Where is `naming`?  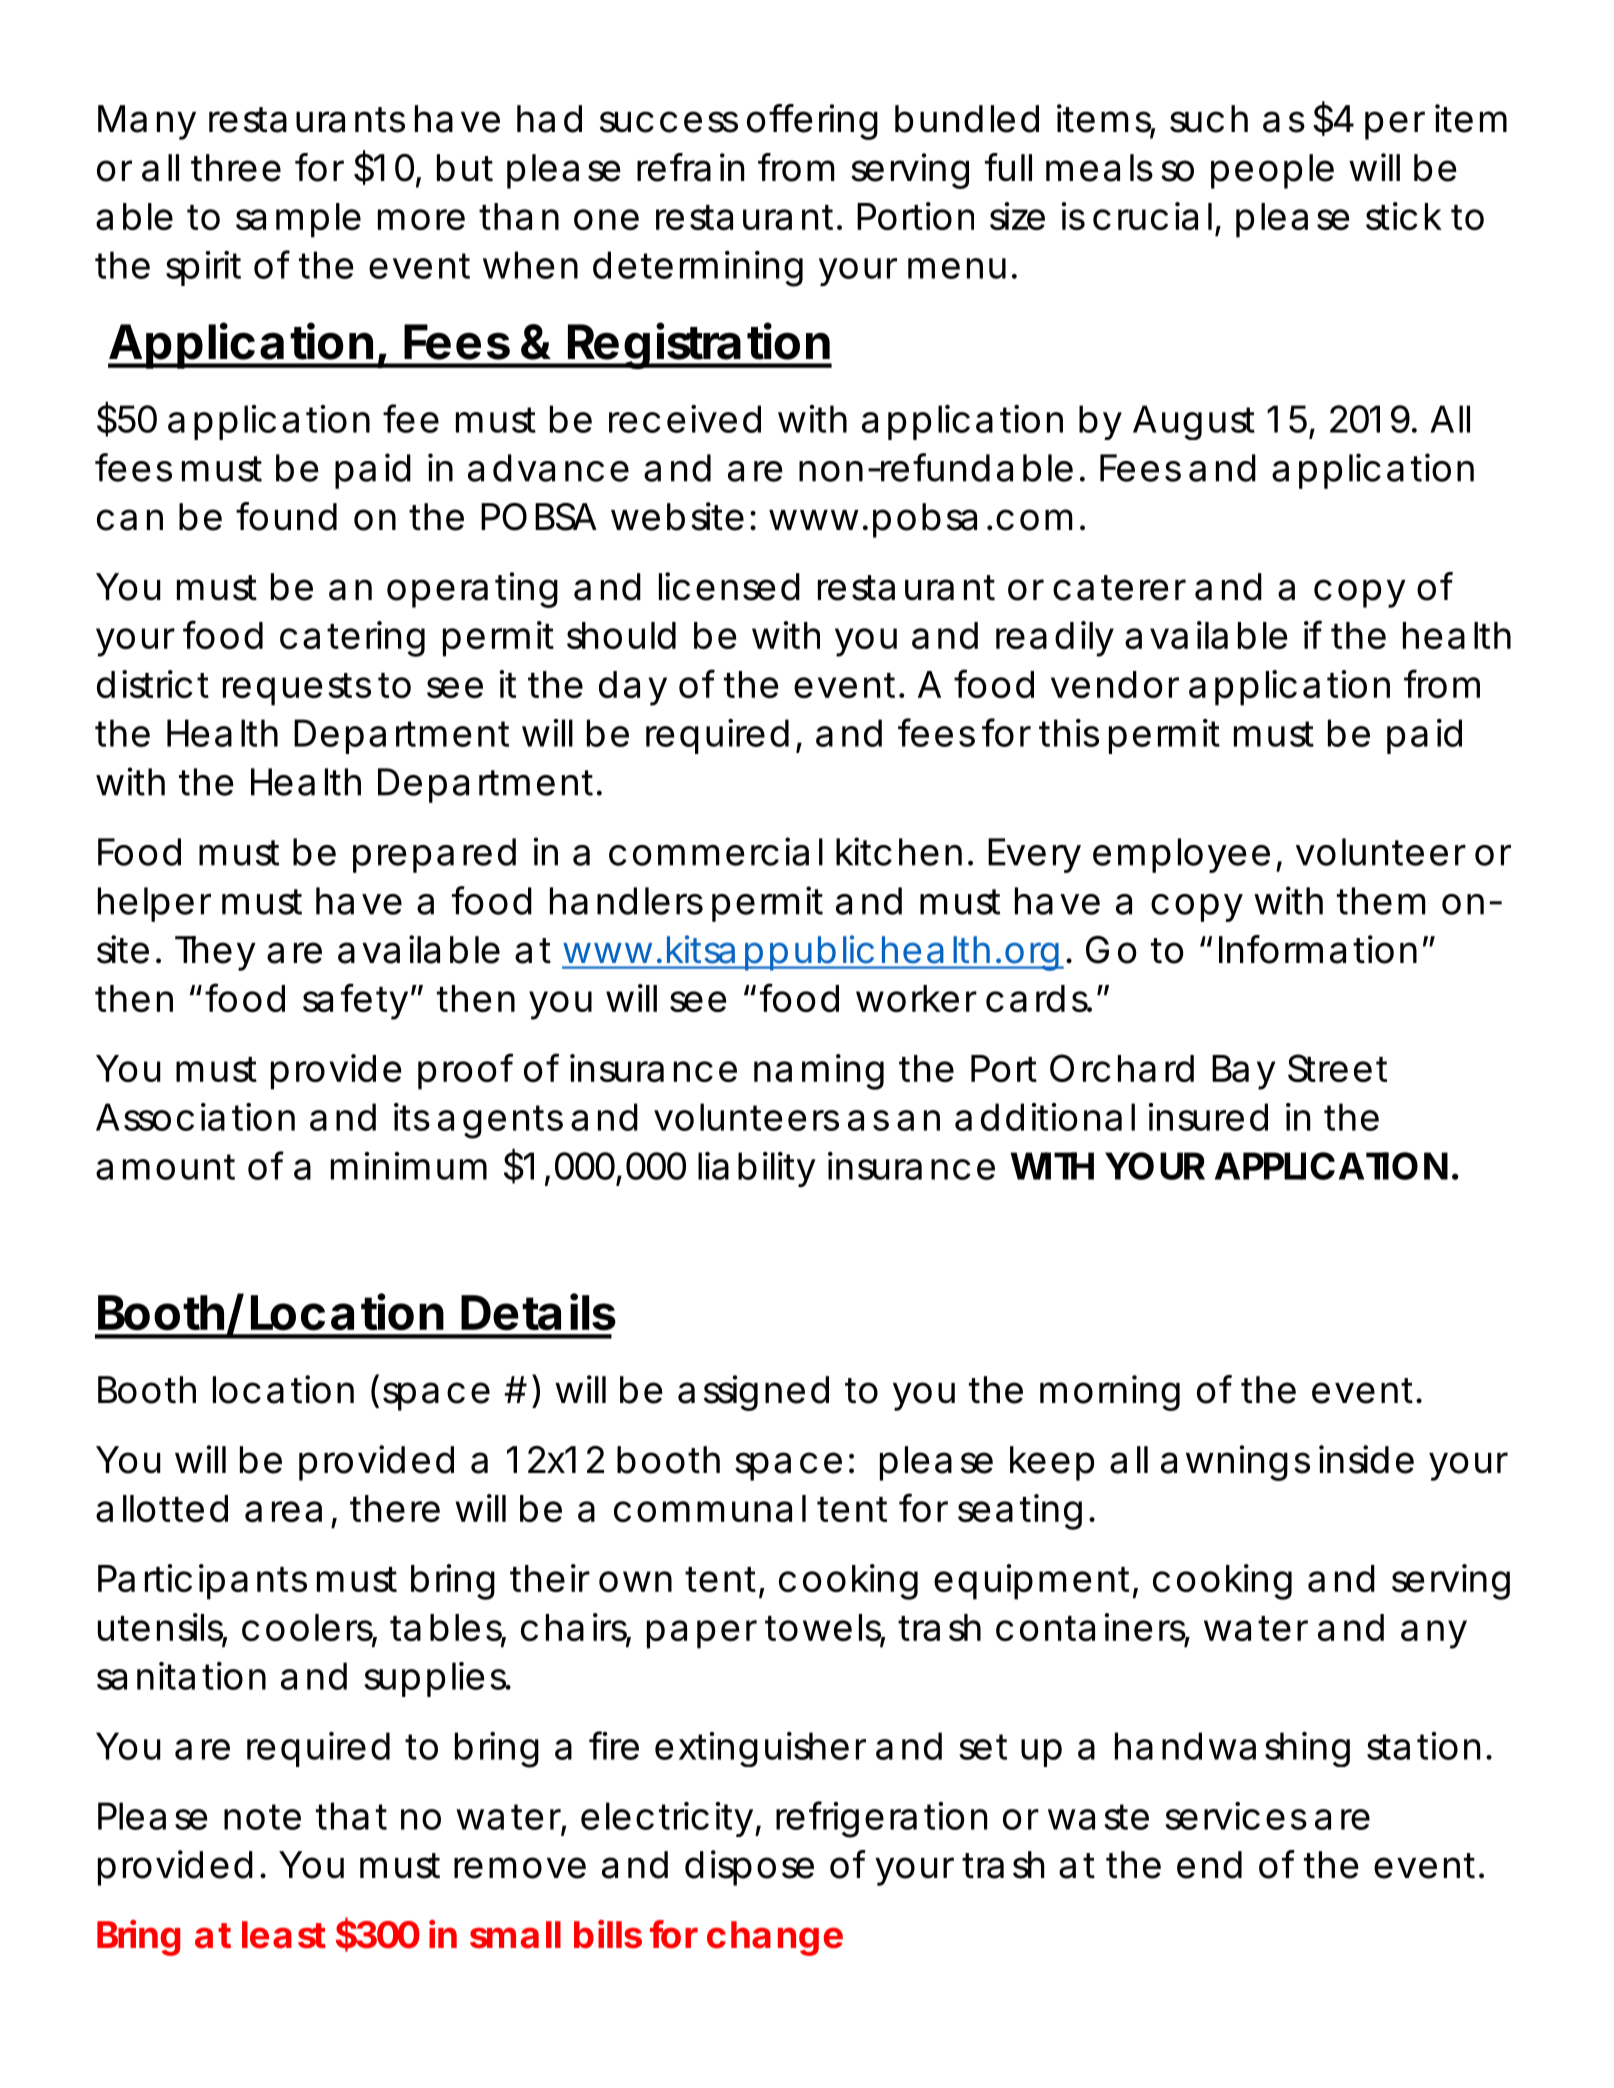 naming is located at coordinates (819, 1072).
